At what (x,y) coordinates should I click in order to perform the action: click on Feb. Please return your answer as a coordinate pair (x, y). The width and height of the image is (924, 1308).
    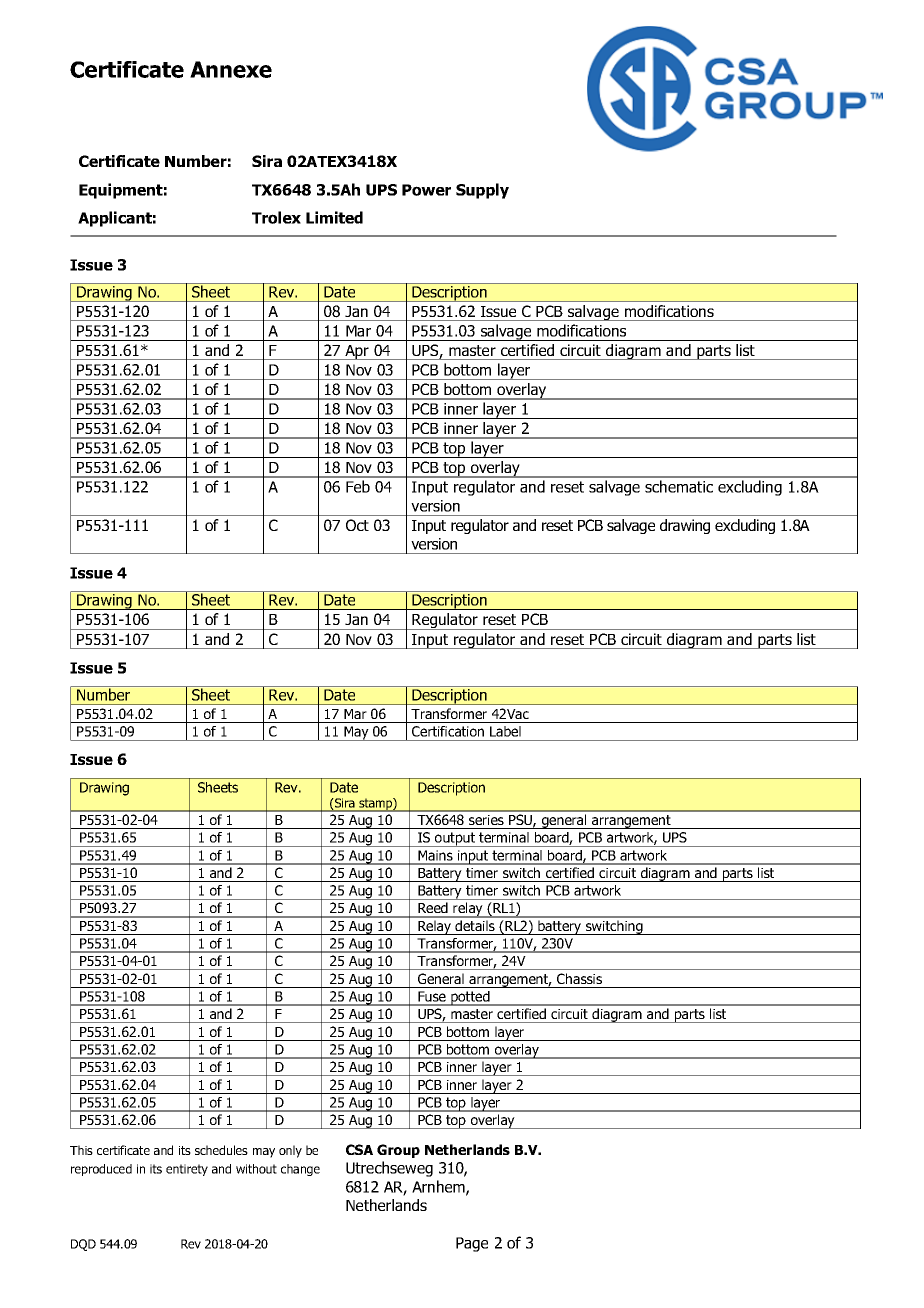
    Looking at the image, I should click on (358, 486).
